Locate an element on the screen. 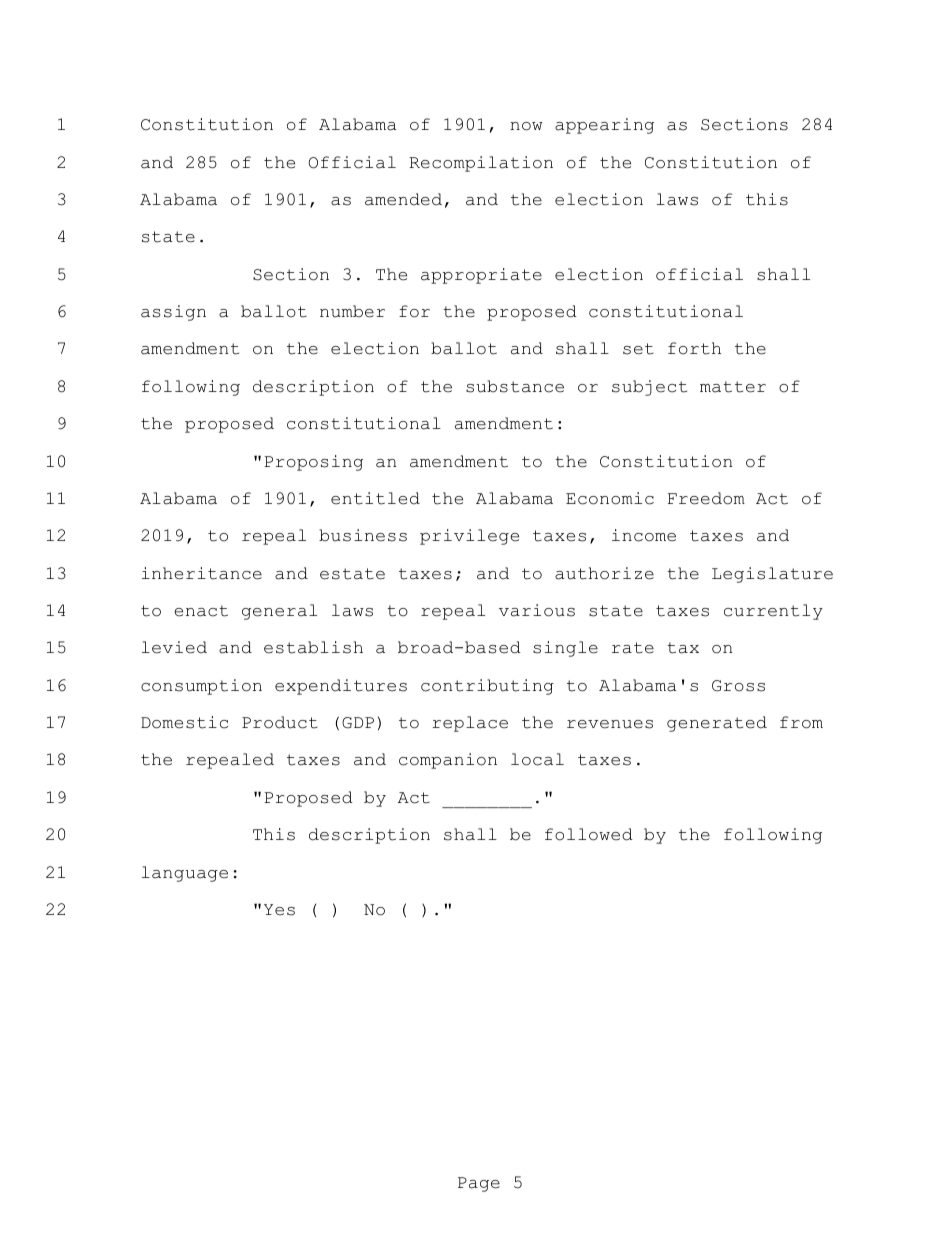  from is located at coordinates (801, 722).
